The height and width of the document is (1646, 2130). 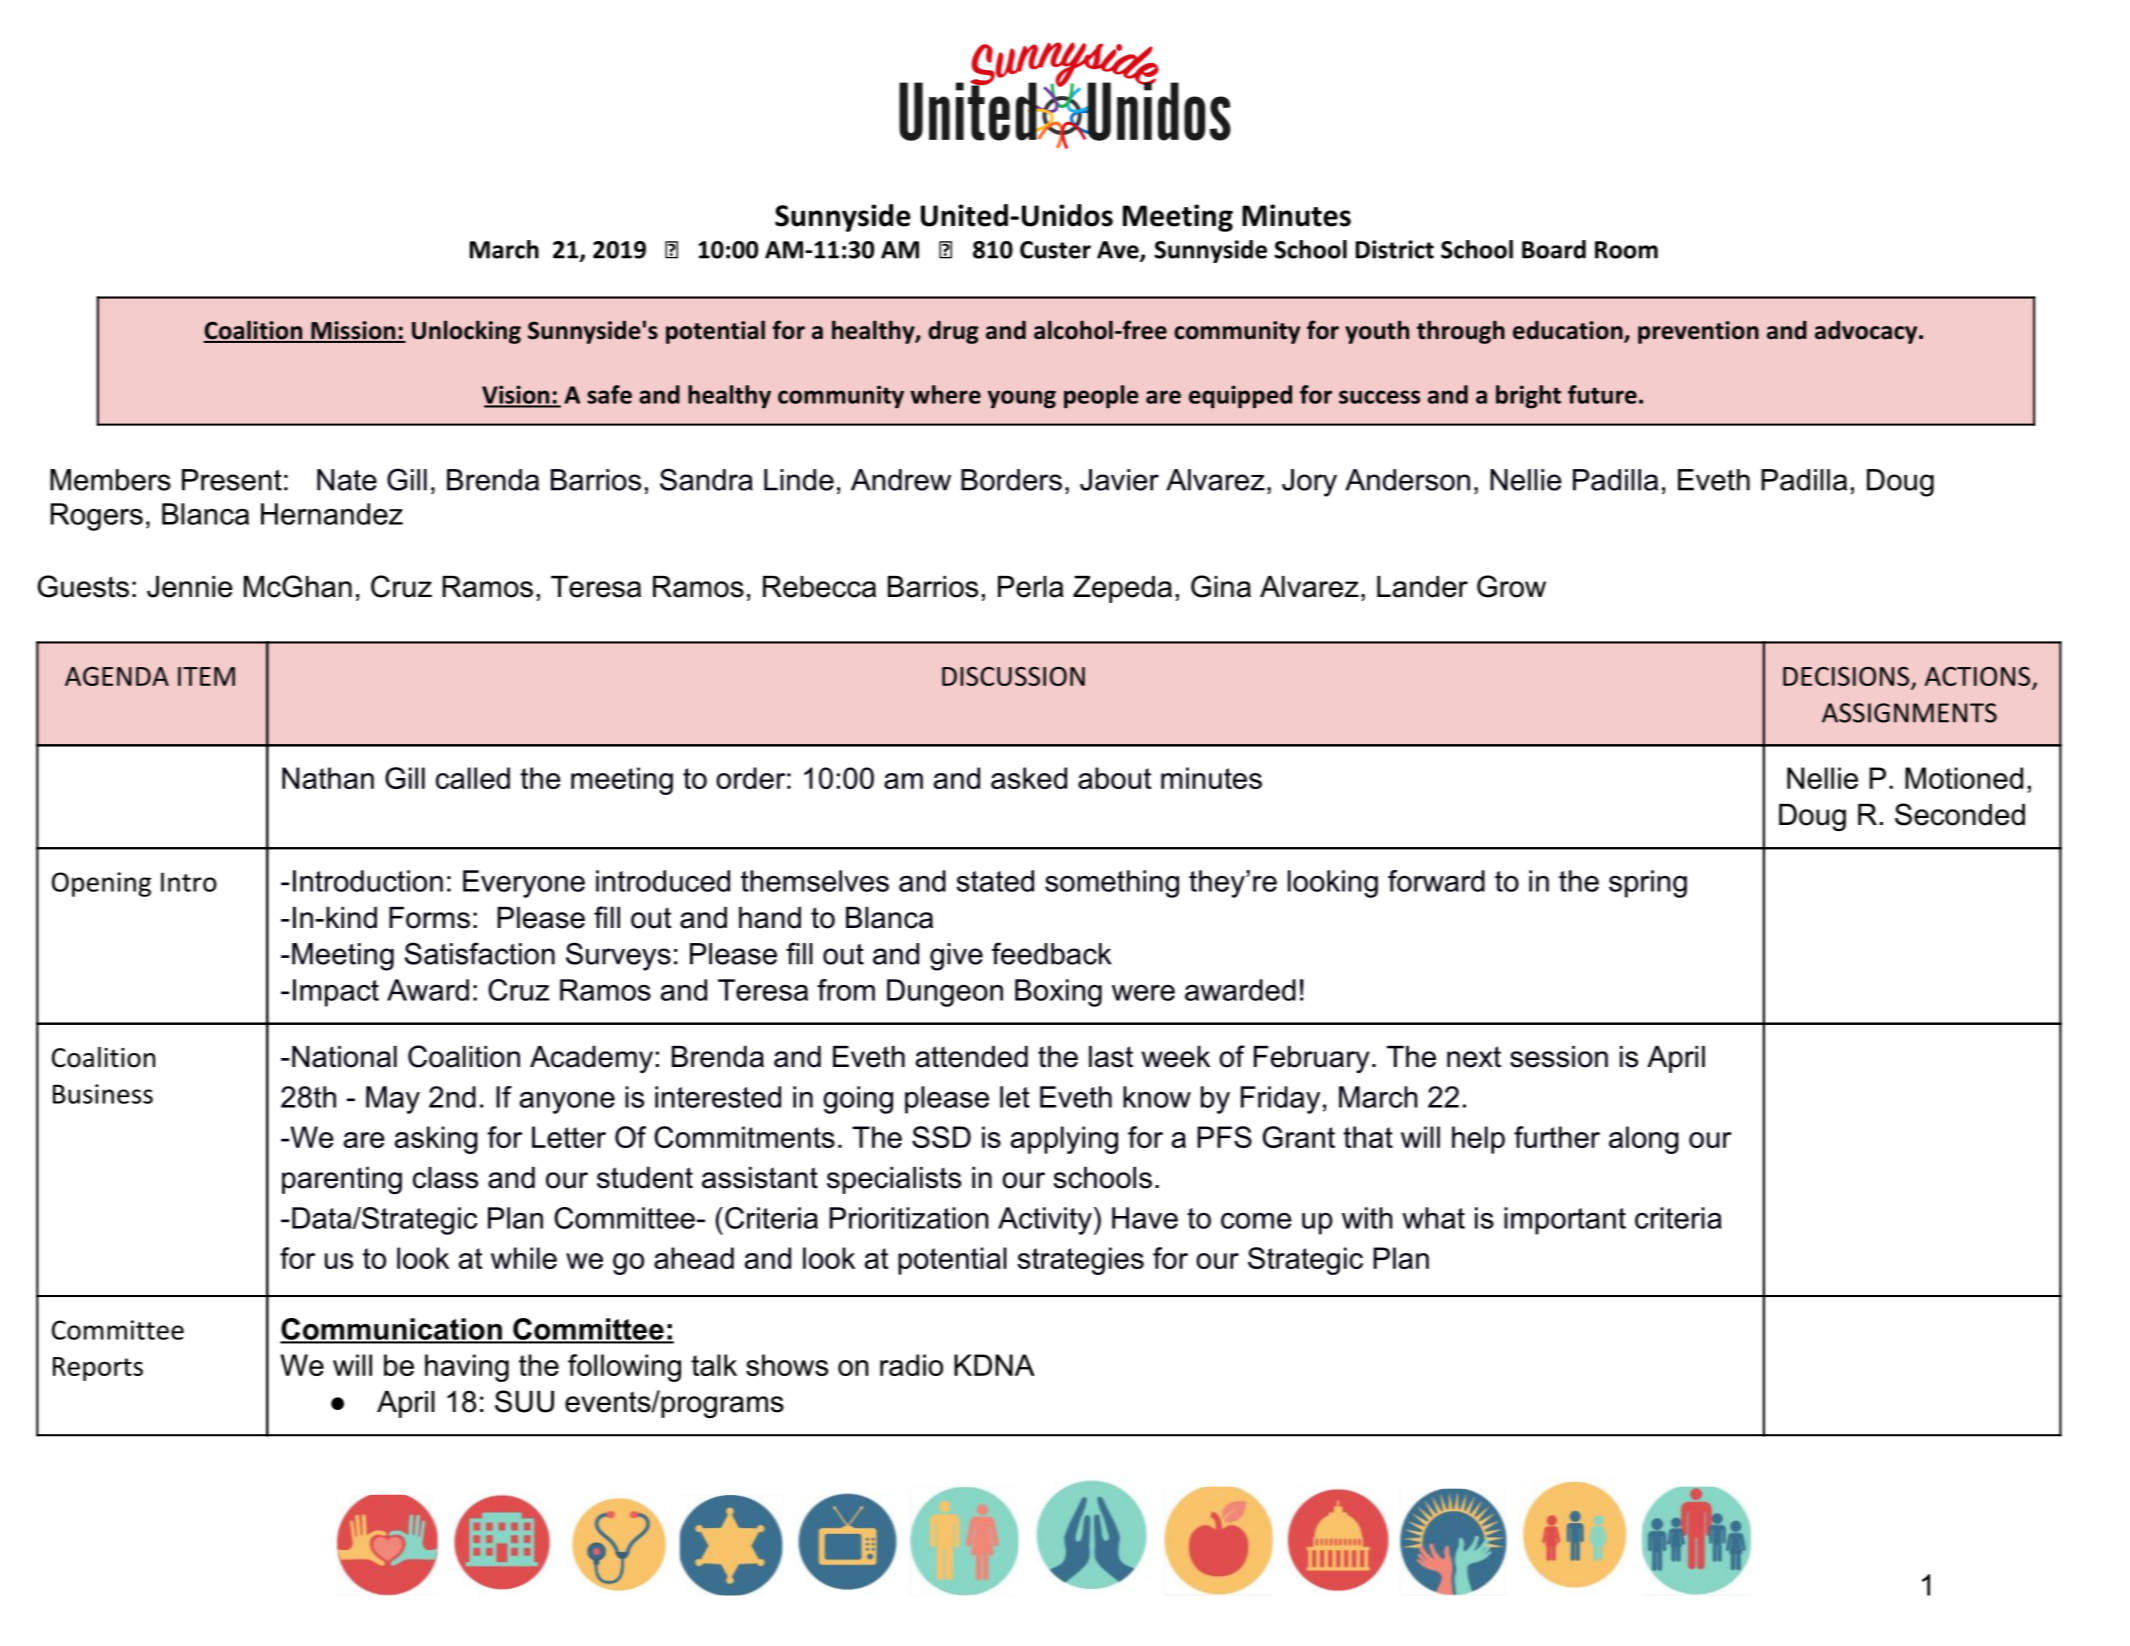 What do you see at coordinates (353, 331) in the document?
I see `Mission` at bounding box center [353, 331].
